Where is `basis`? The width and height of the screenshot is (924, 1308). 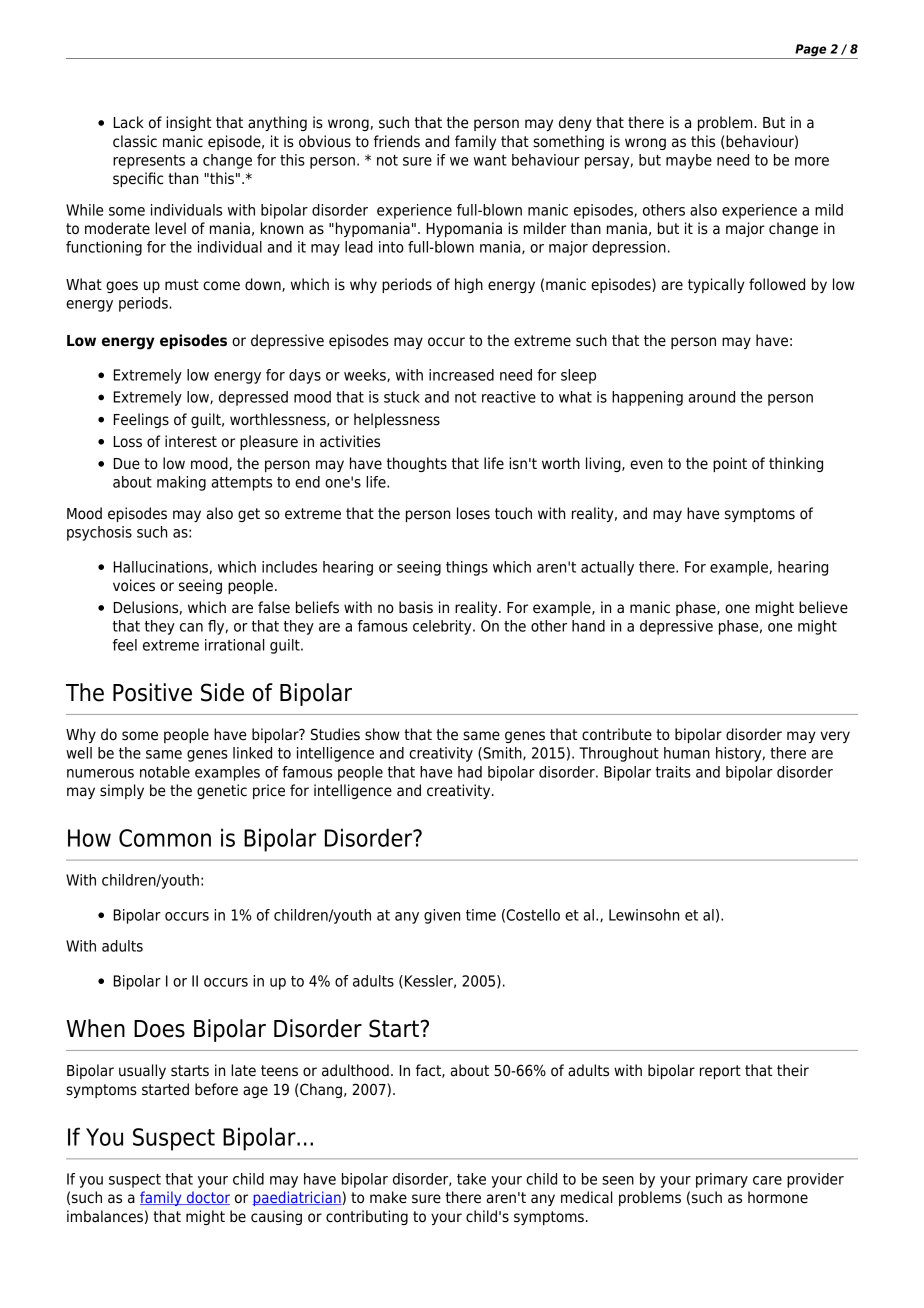
basis is located at coordinates (416, 607).
